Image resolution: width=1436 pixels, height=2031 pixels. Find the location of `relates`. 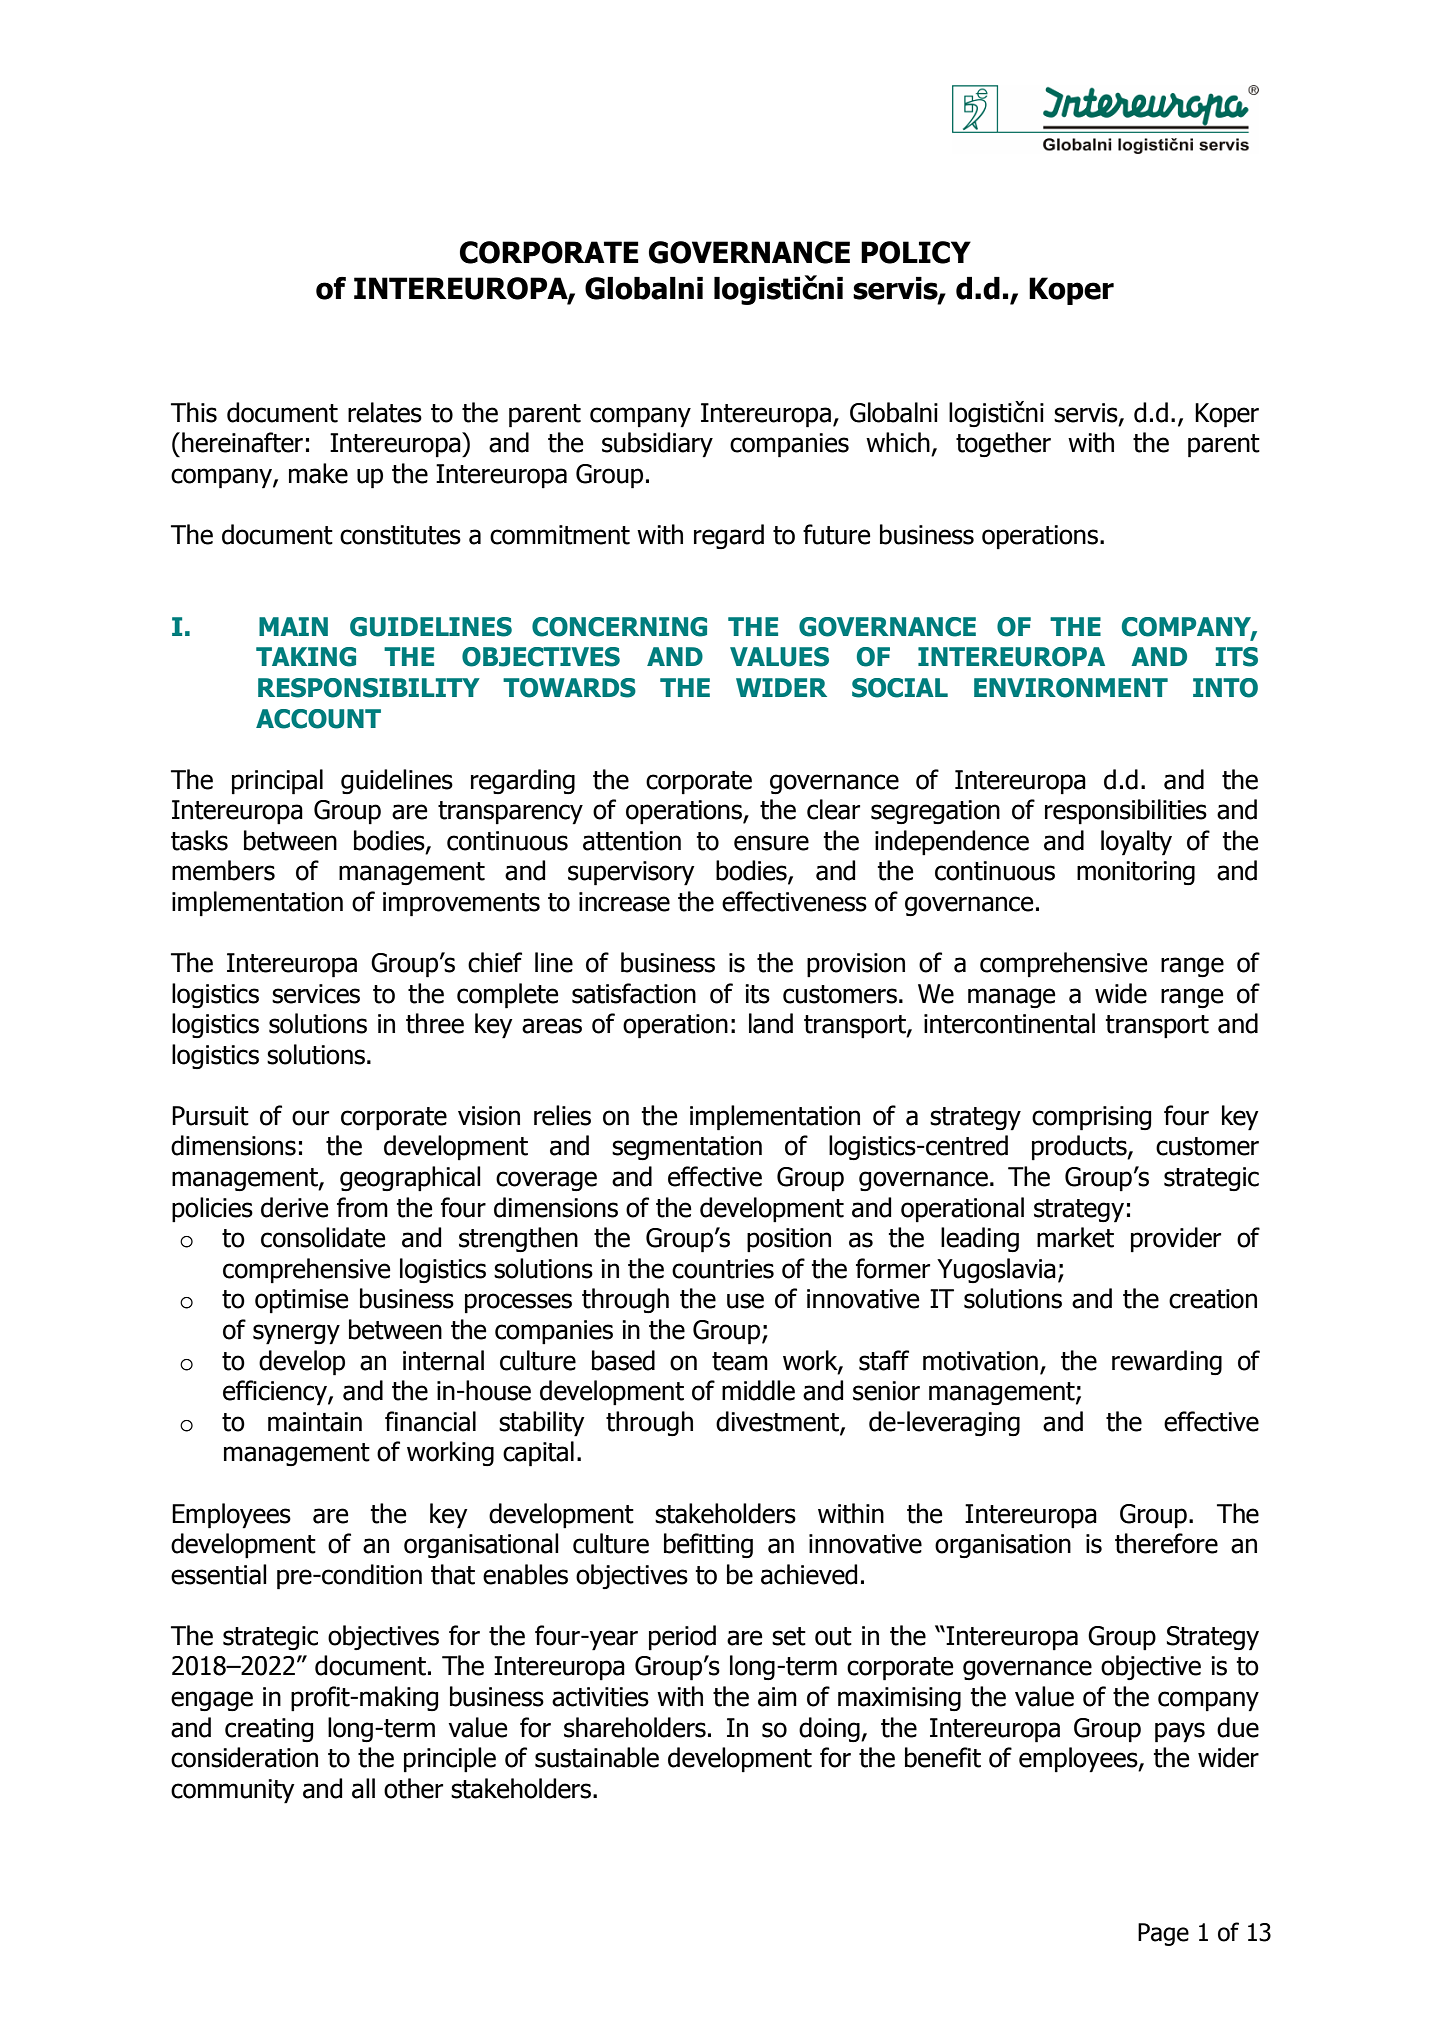

relates is located at coordinates (385, 412).
